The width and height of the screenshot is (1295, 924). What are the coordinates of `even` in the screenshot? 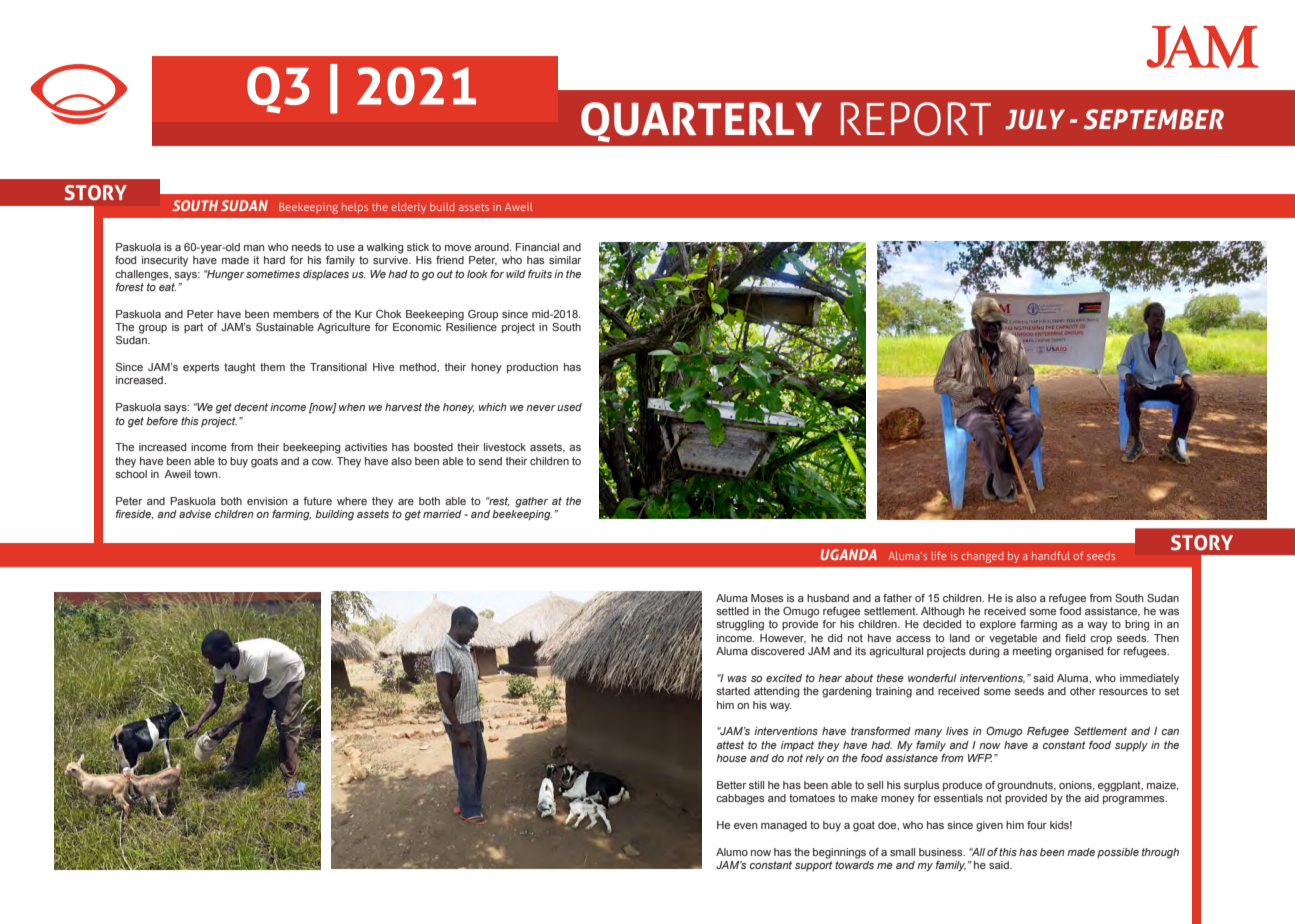 It's located at (746, 826).
